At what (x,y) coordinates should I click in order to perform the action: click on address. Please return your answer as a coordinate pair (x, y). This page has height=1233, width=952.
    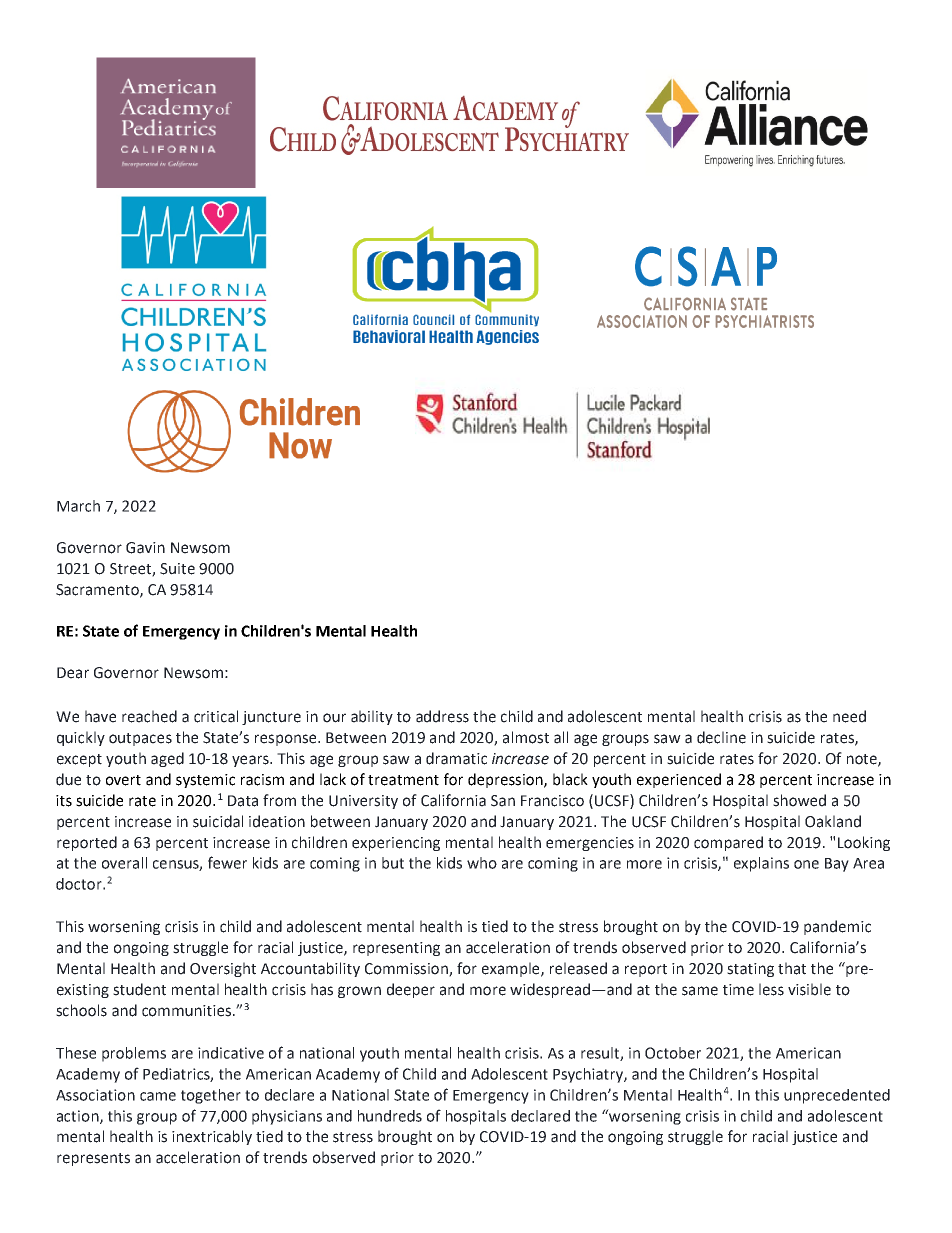
    Looking at the image, I should click on (442, 716).
